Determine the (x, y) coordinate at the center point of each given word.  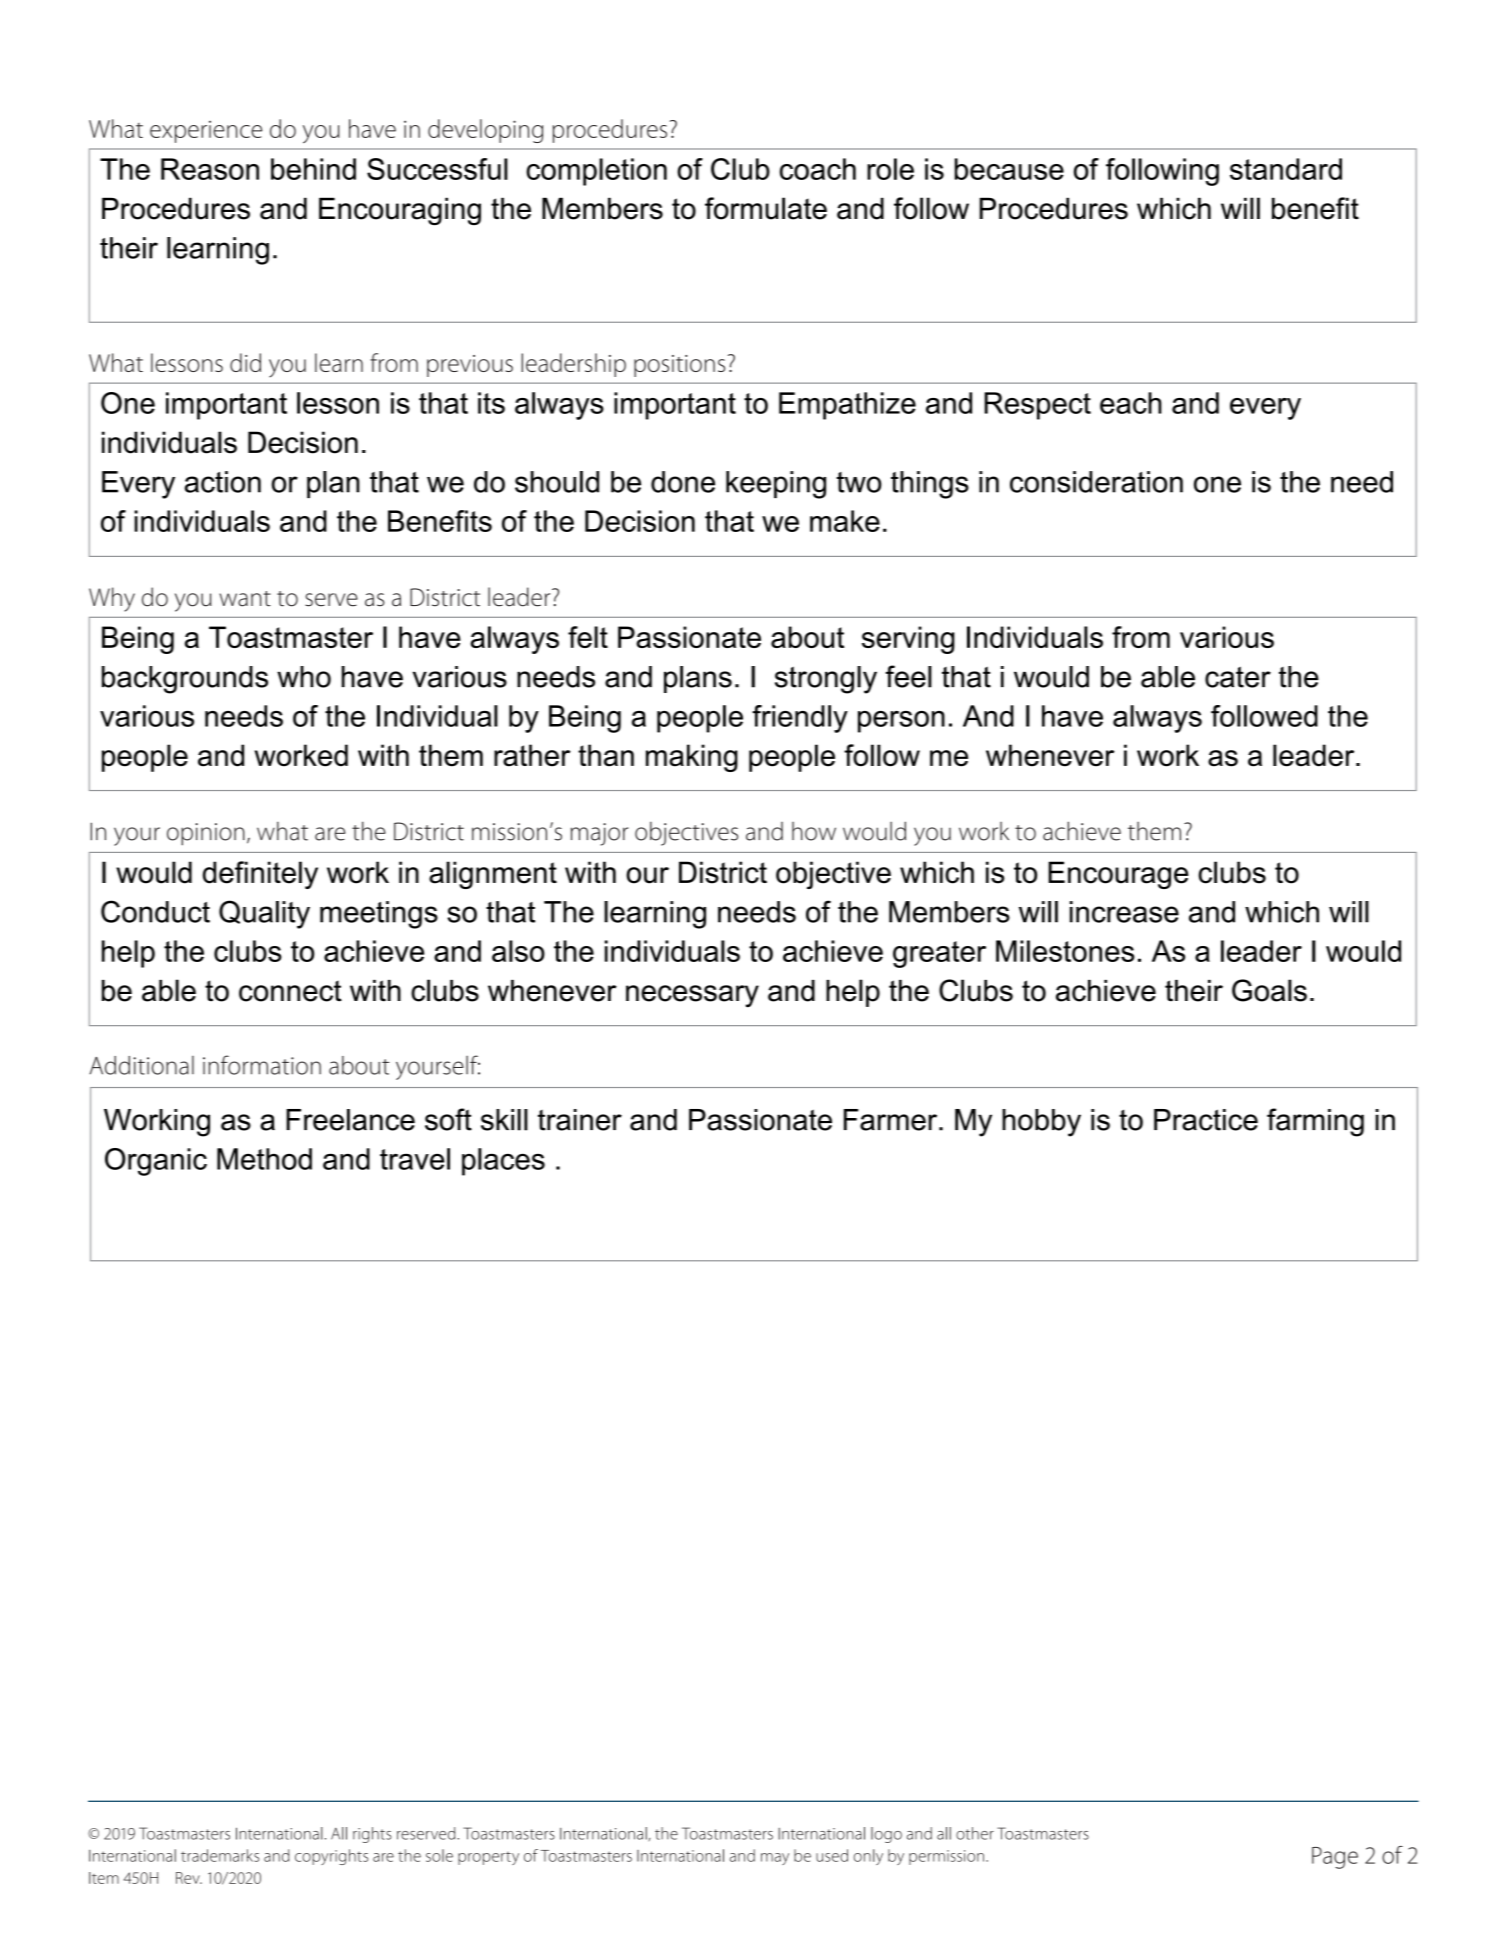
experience (206, 132)
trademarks (220, 1855)
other (975, 1833)
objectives (686, 834)
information (262, 1065)
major (599, 834)
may (775, 1859)
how (814, 831)
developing (485, 131)
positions (679, 366)
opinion (206, 834)
